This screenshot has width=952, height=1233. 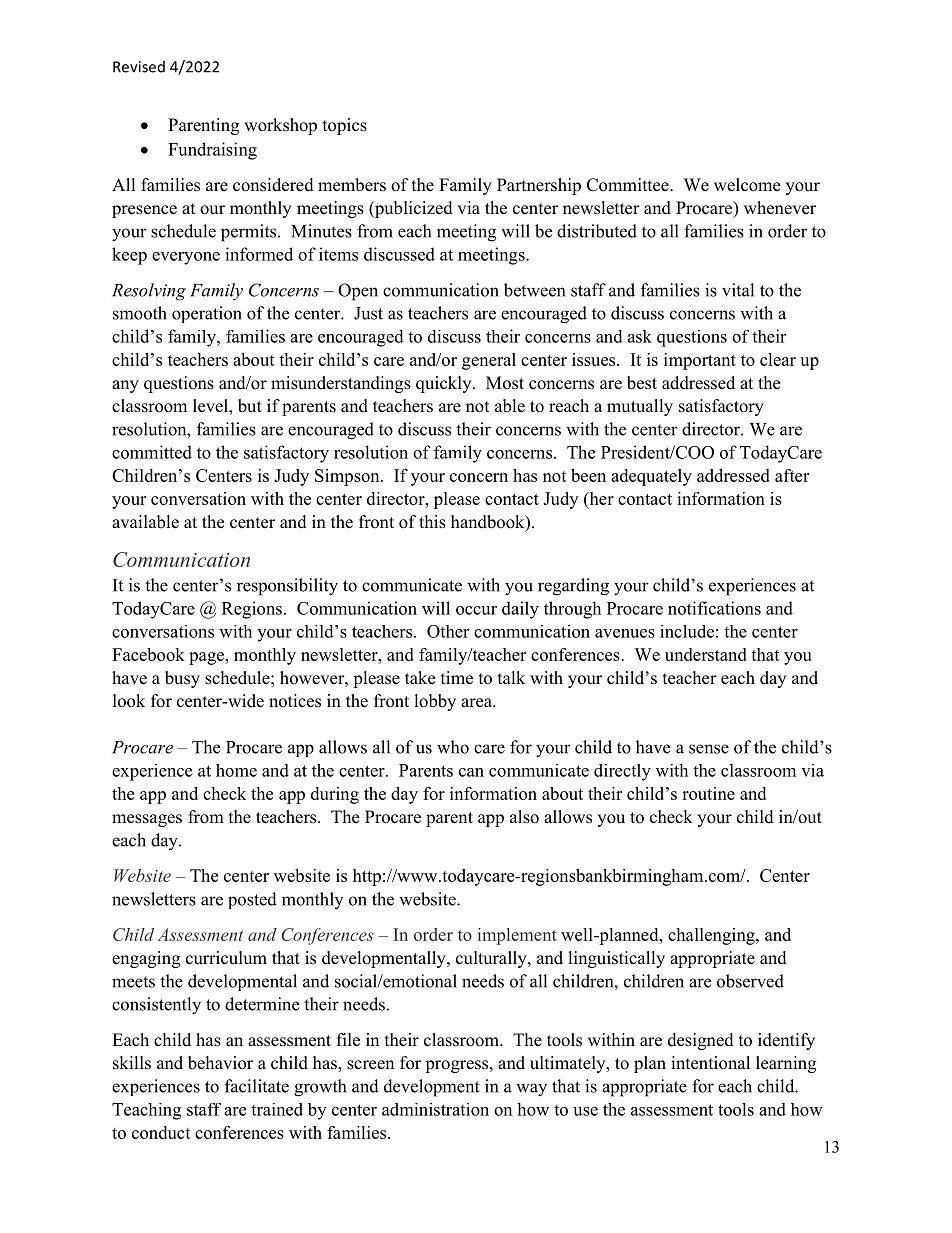 I want to click on Fundraising, so click(x=212, y=151).
